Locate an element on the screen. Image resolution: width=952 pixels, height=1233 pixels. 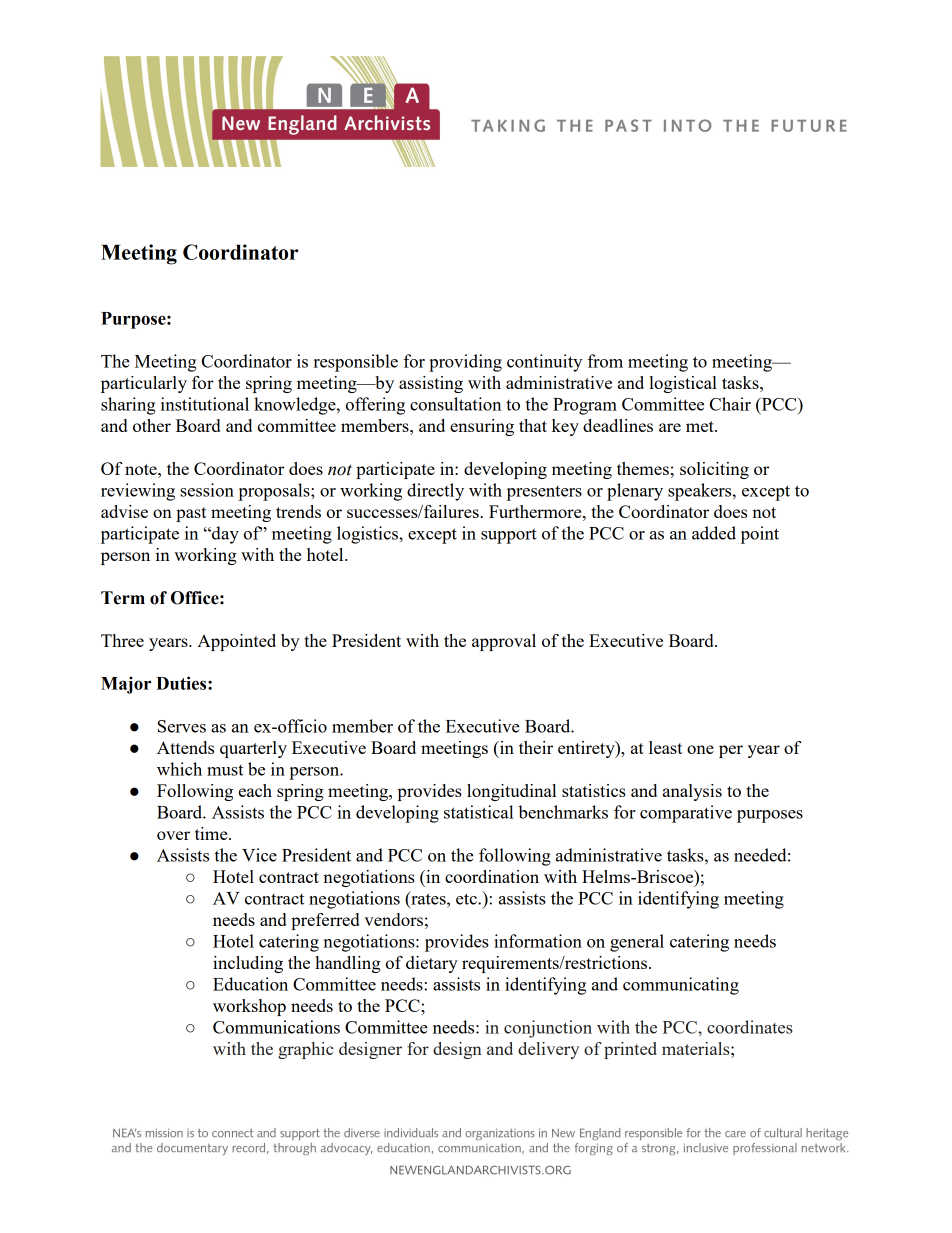
conjunction is located at coordinates (548, 1029).
